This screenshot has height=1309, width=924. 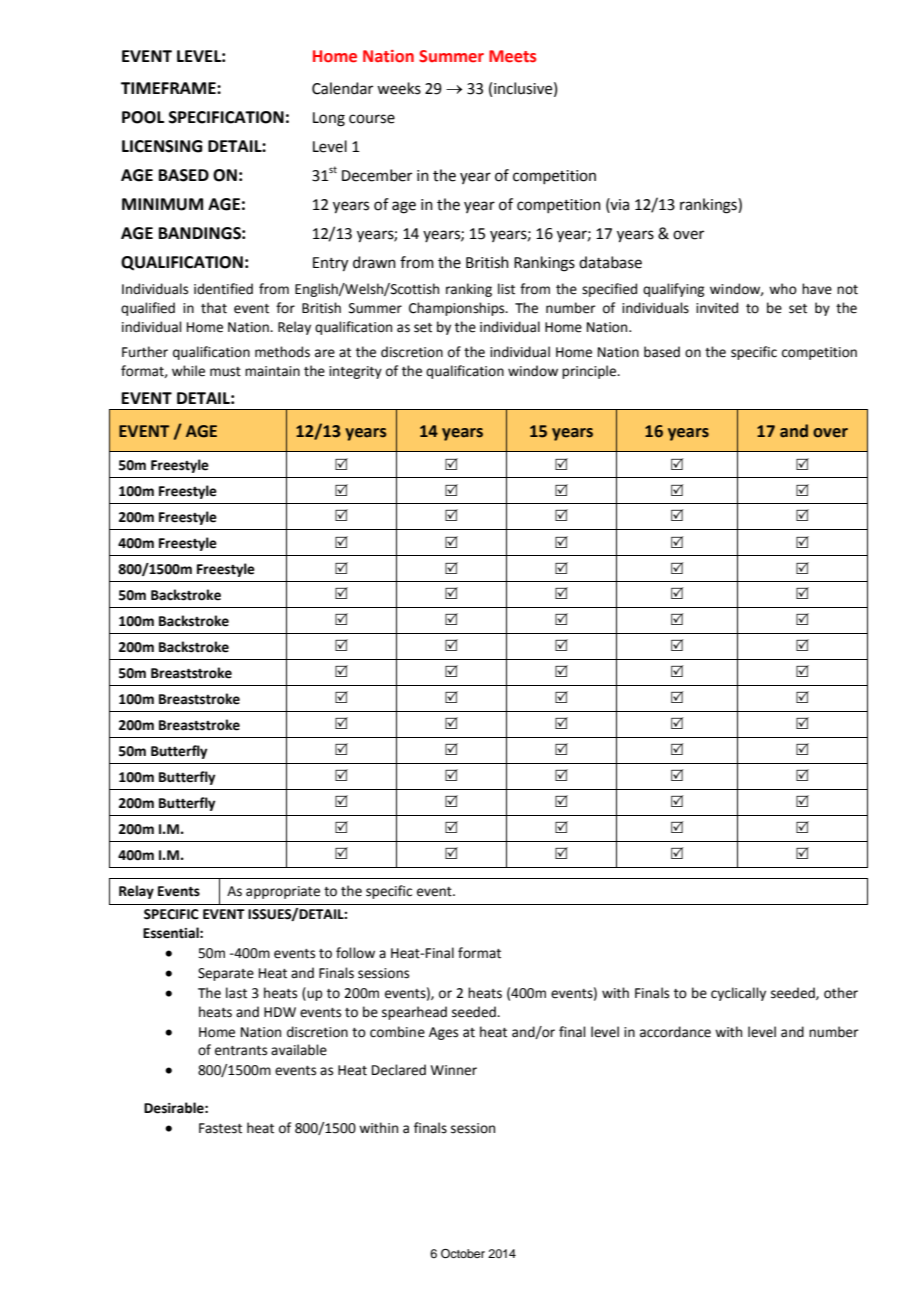 I want to click on cyclically, so click(x=738, y=994).
